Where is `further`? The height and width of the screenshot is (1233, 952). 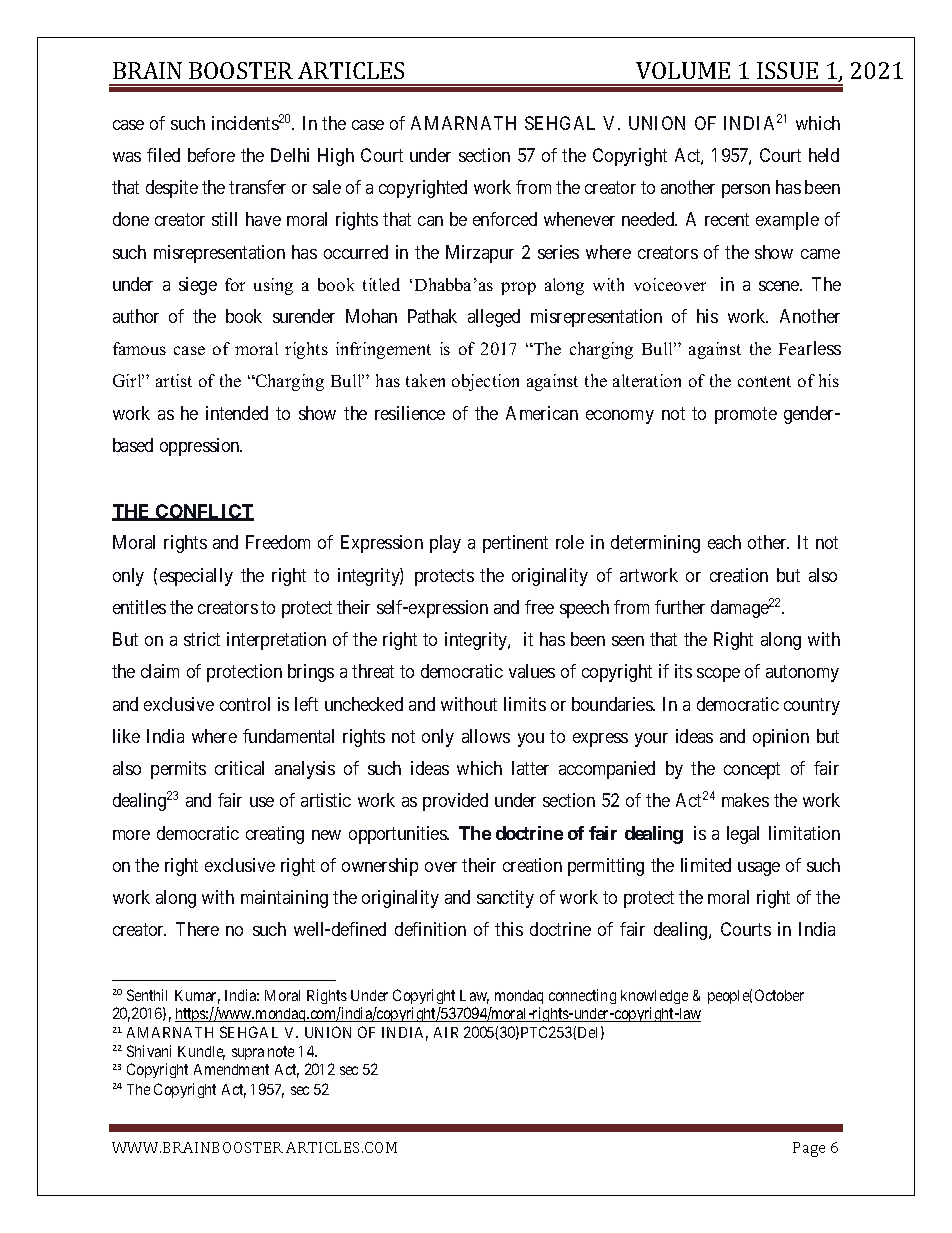 further is located at coordinates (680, 607).
